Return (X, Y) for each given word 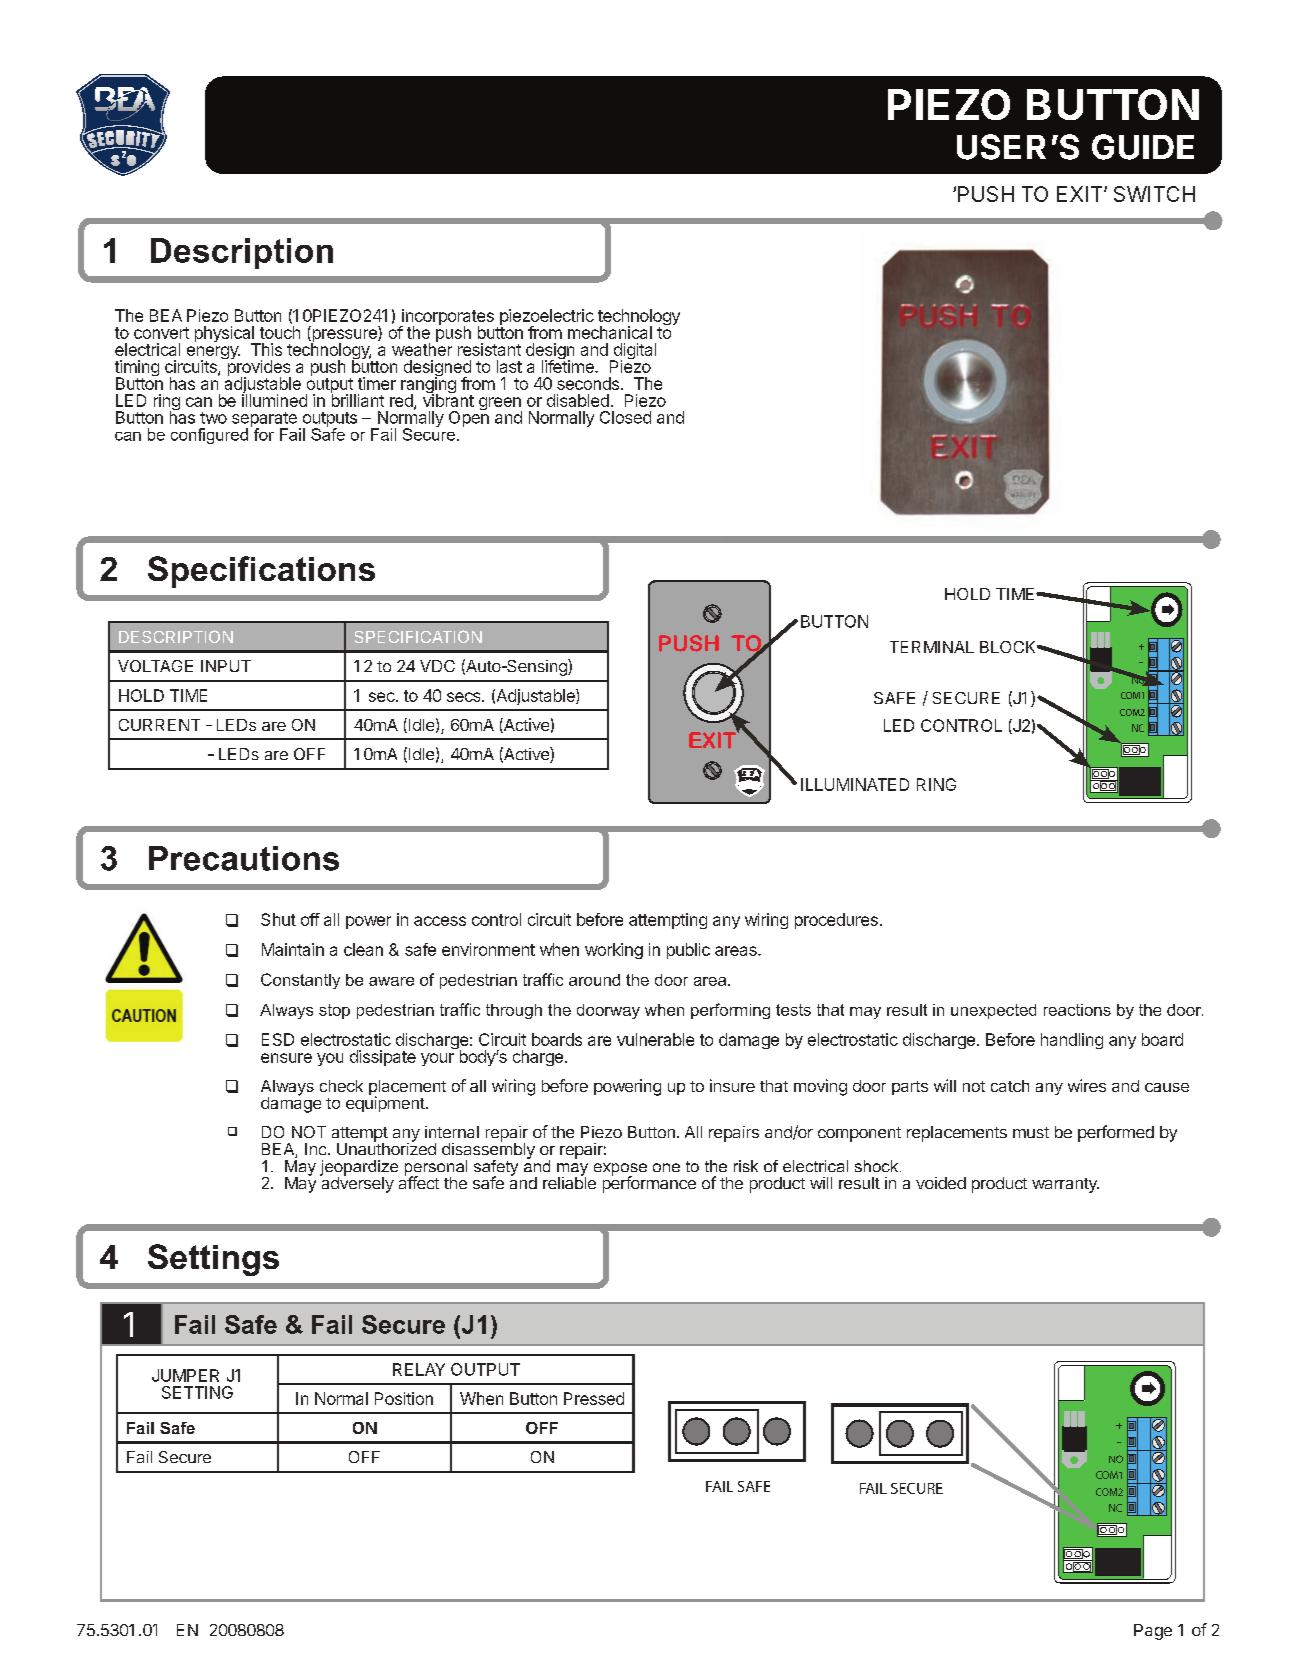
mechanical (610, 332)
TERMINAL (932, 647)
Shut (278, 919)
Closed (625, 417)
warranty (1065, 1185)
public (688, 951)
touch (280, 332)
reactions (1077, 1010)
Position (404, 1398)
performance (649, 1183)
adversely (357, 1184)
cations (317, 569)
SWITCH (1154, 194)
